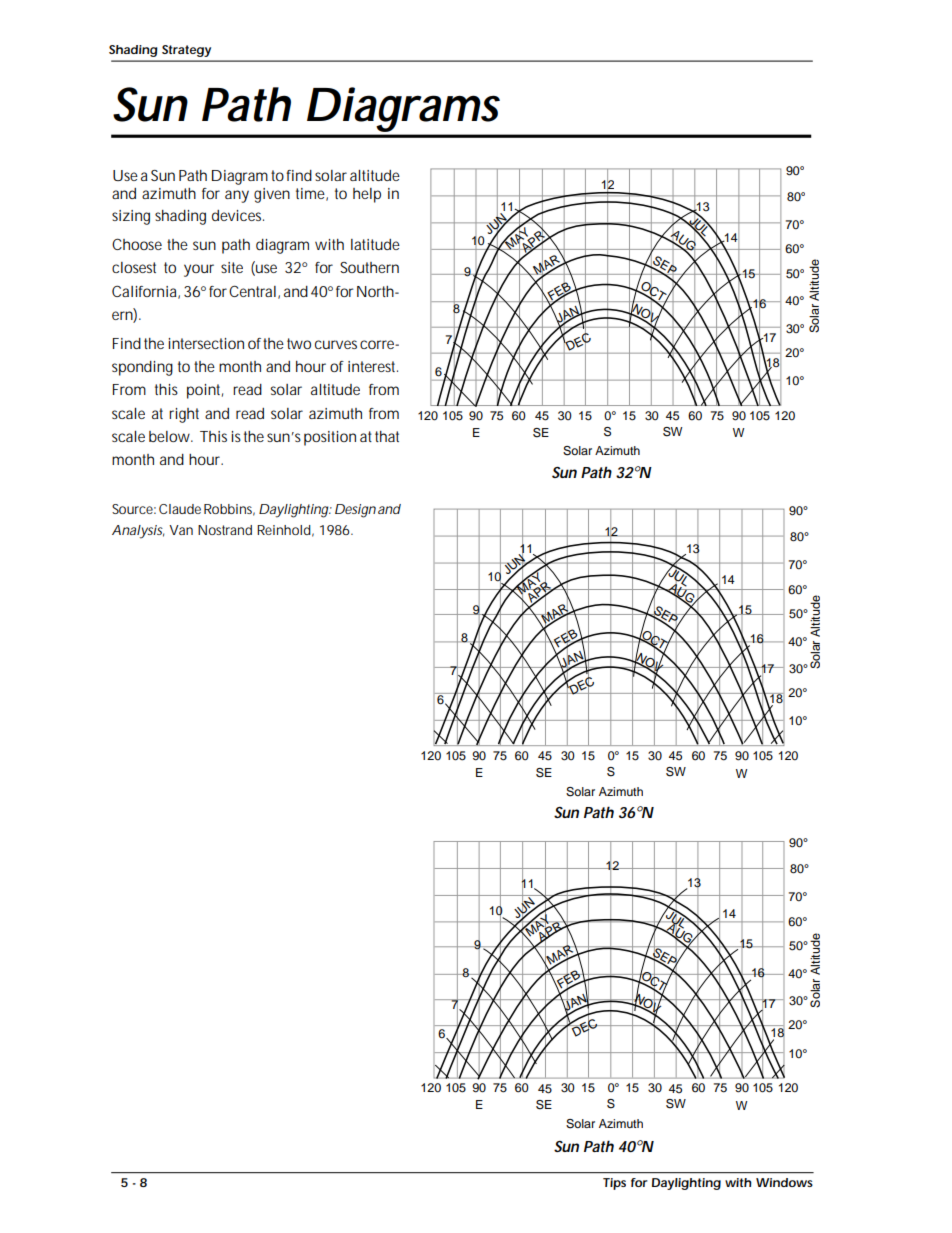 The width and height of the image is (952, 1233). What do you see at coordinates (375, 244) in the image?
I see `latitude` at bounding box center [375, 244].
